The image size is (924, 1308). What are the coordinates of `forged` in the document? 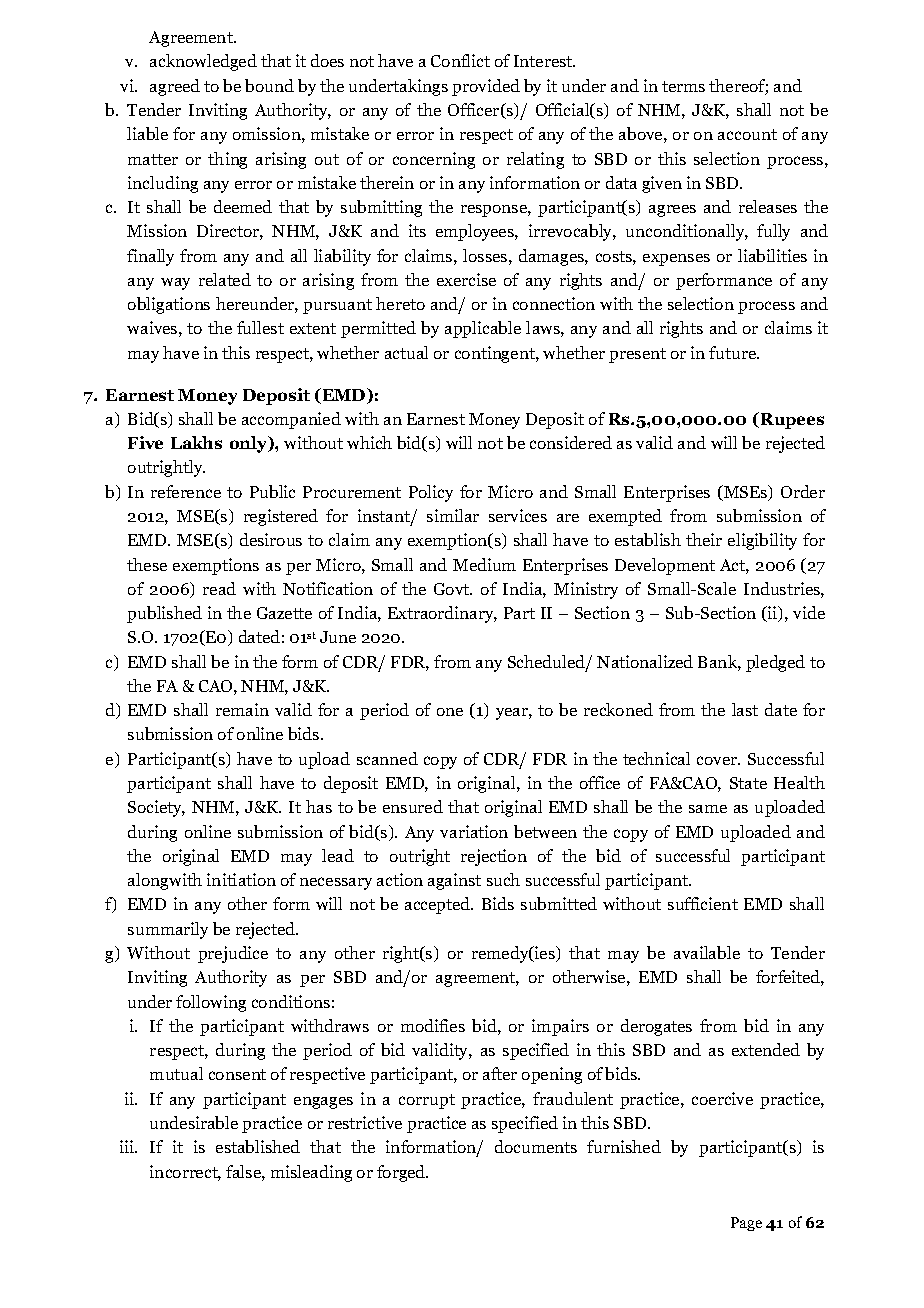 It's located at (402, 1173).
